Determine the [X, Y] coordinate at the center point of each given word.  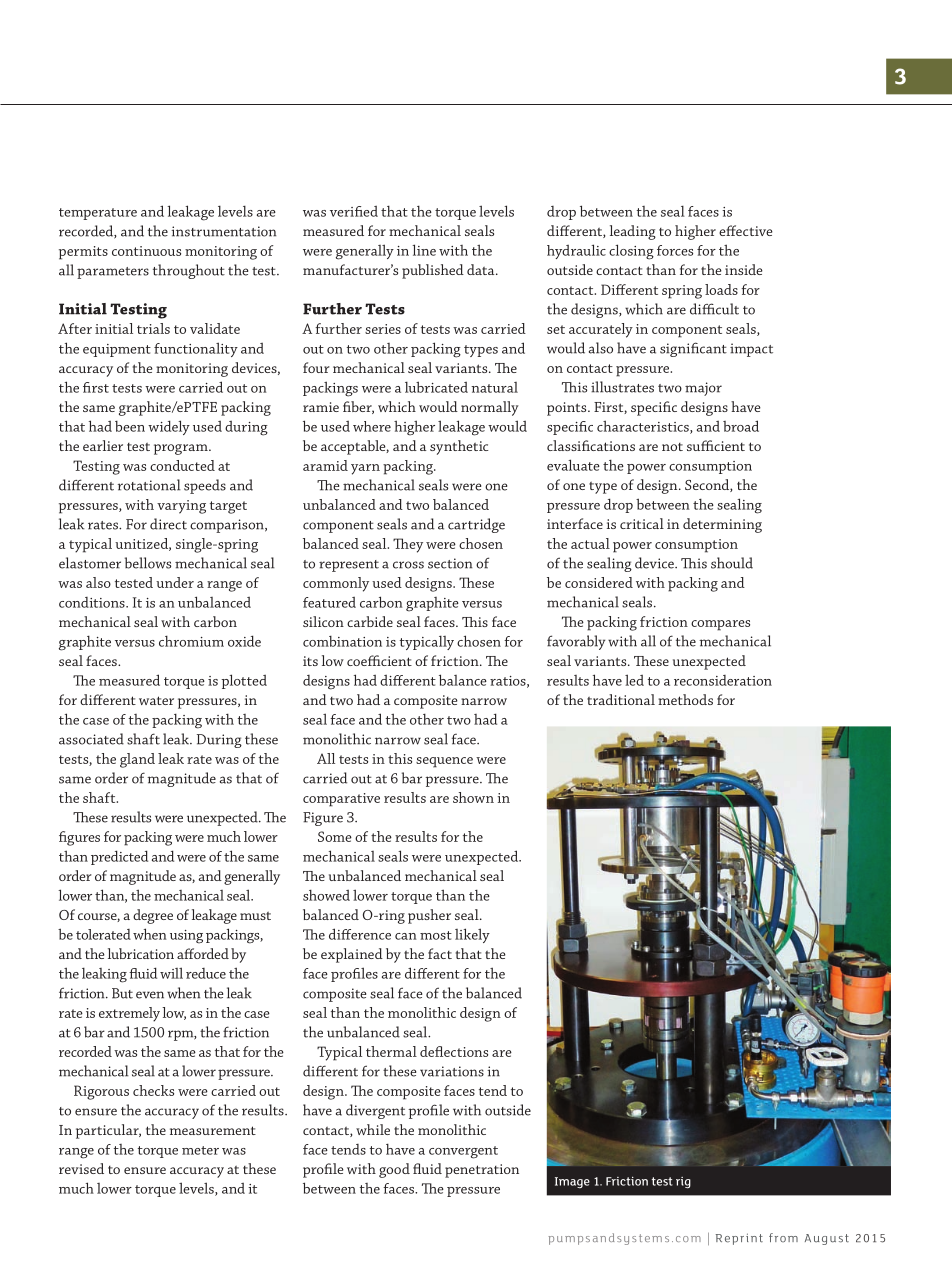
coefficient [379, 660]
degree [153, 916]
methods [685, 699]
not [672, 447]
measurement [213, 1130]
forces [675, 250]
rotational [149, 485]
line [424, 250]
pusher [429, 916]
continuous [146, 251]
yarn [365, 469]
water [156, 700]
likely [472, 935]
